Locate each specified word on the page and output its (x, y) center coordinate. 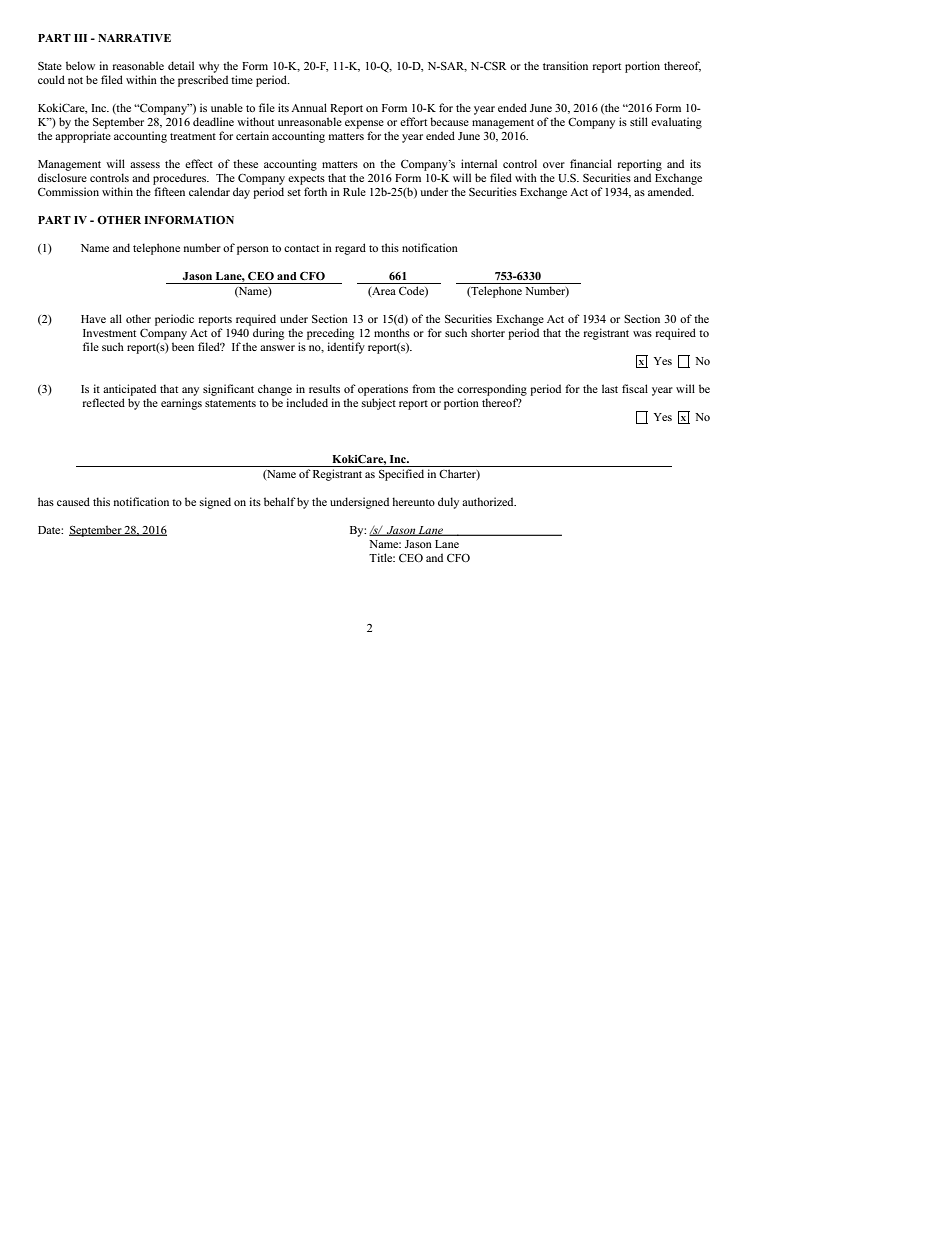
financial (591, 163)
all (116, 318)
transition (565, 65)
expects (306, 180)
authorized (489, 501)
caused (73, 501)
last (610, 388)
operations (383, 390)
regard (350, 249)
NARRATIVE (134, 38)
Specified (401, 475)
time (242, 79)
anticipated (129, 390)
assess (145, 165)
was (642, 334)
